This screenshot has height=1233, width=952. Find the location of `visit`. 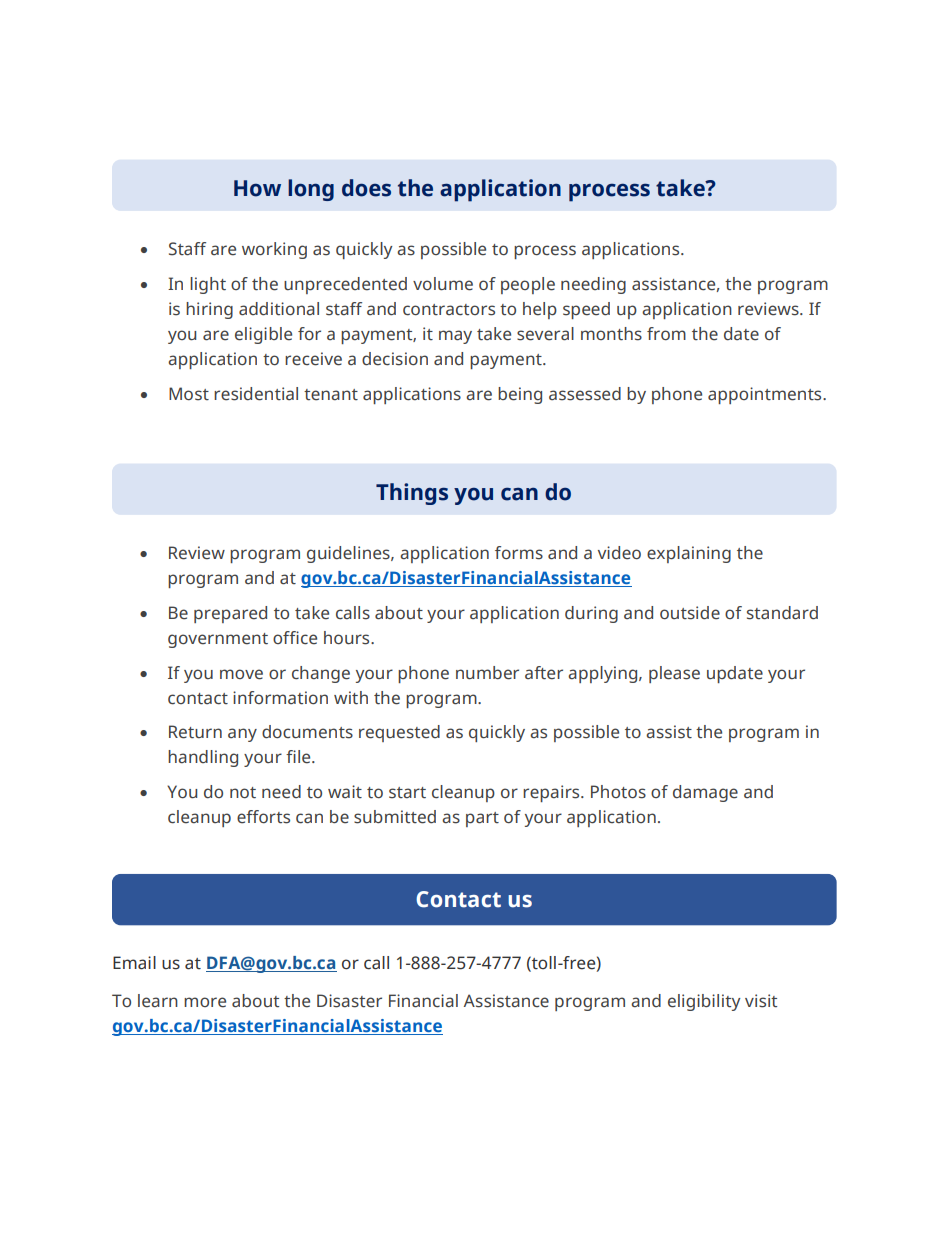

visit is located at coordinates (761, 1001).
